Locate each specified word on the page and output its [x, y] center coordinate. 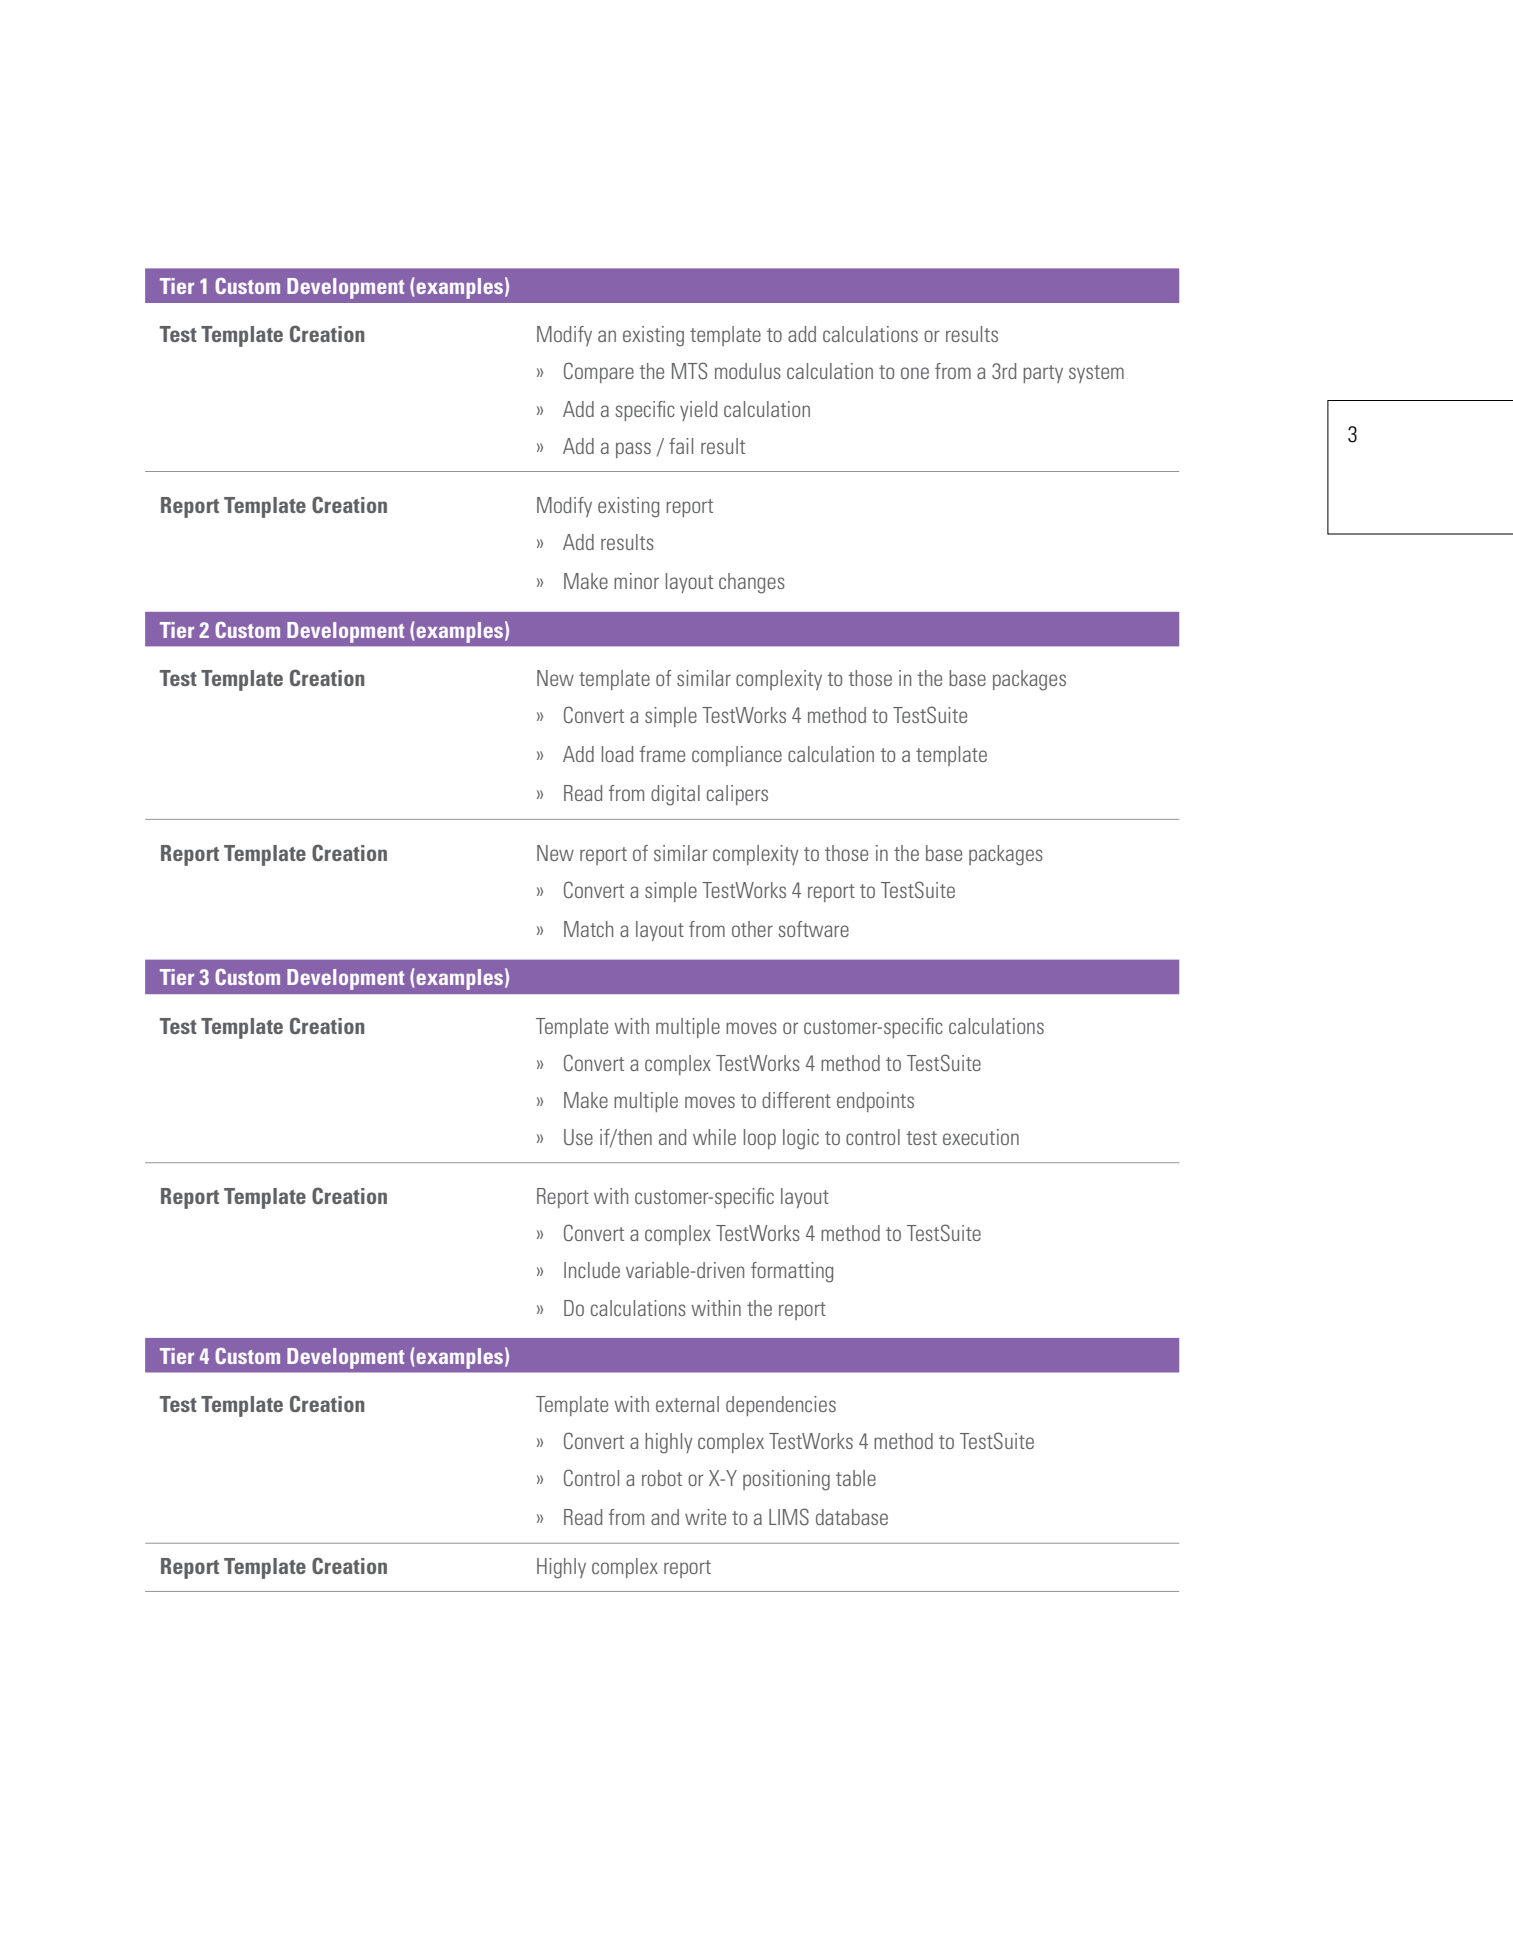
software [813, 929]
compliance [737, 756]
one [915, 373]
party [1043, 374]
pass [633, 450]
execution [981, 1137]
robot [662, 1478]
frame [662, 754]
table [856, 1478]
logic [801, 1139]
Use [578, 1137]
